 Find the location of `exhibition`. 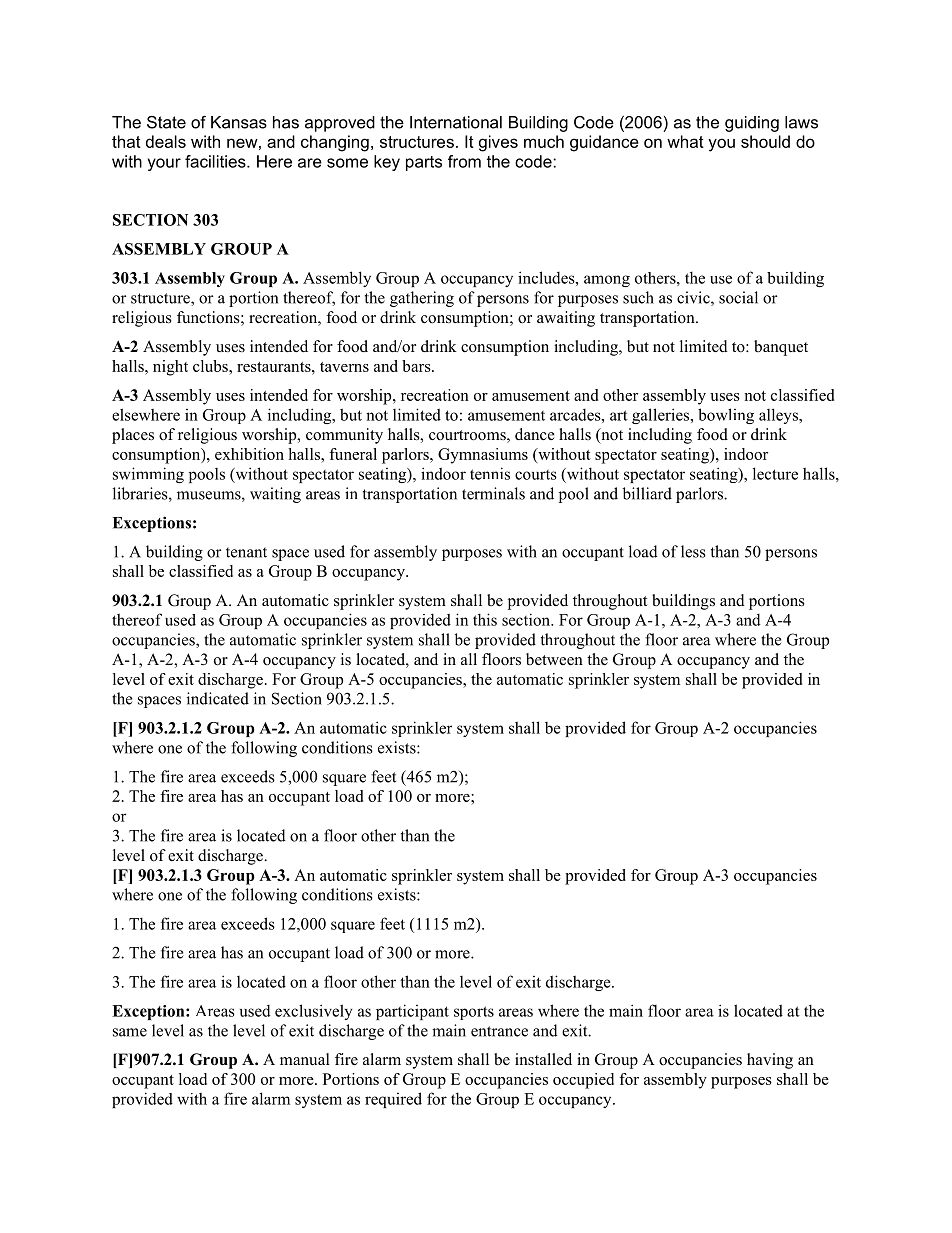

exhibition is located at coordinates (249, 454).
